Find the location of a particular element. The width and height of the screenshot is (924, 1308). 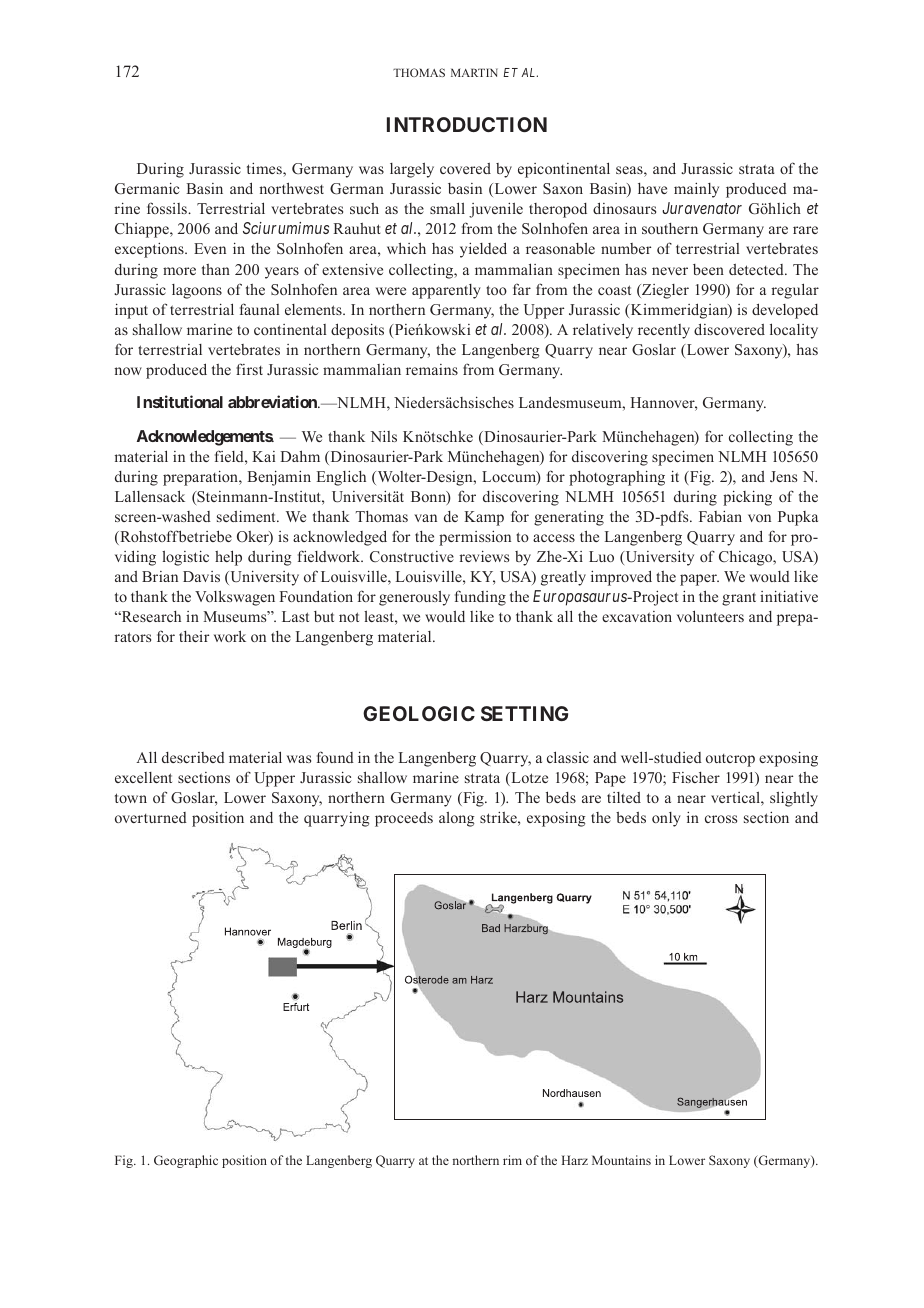

INTRODUCTION is located at coordinates (467, 124).
